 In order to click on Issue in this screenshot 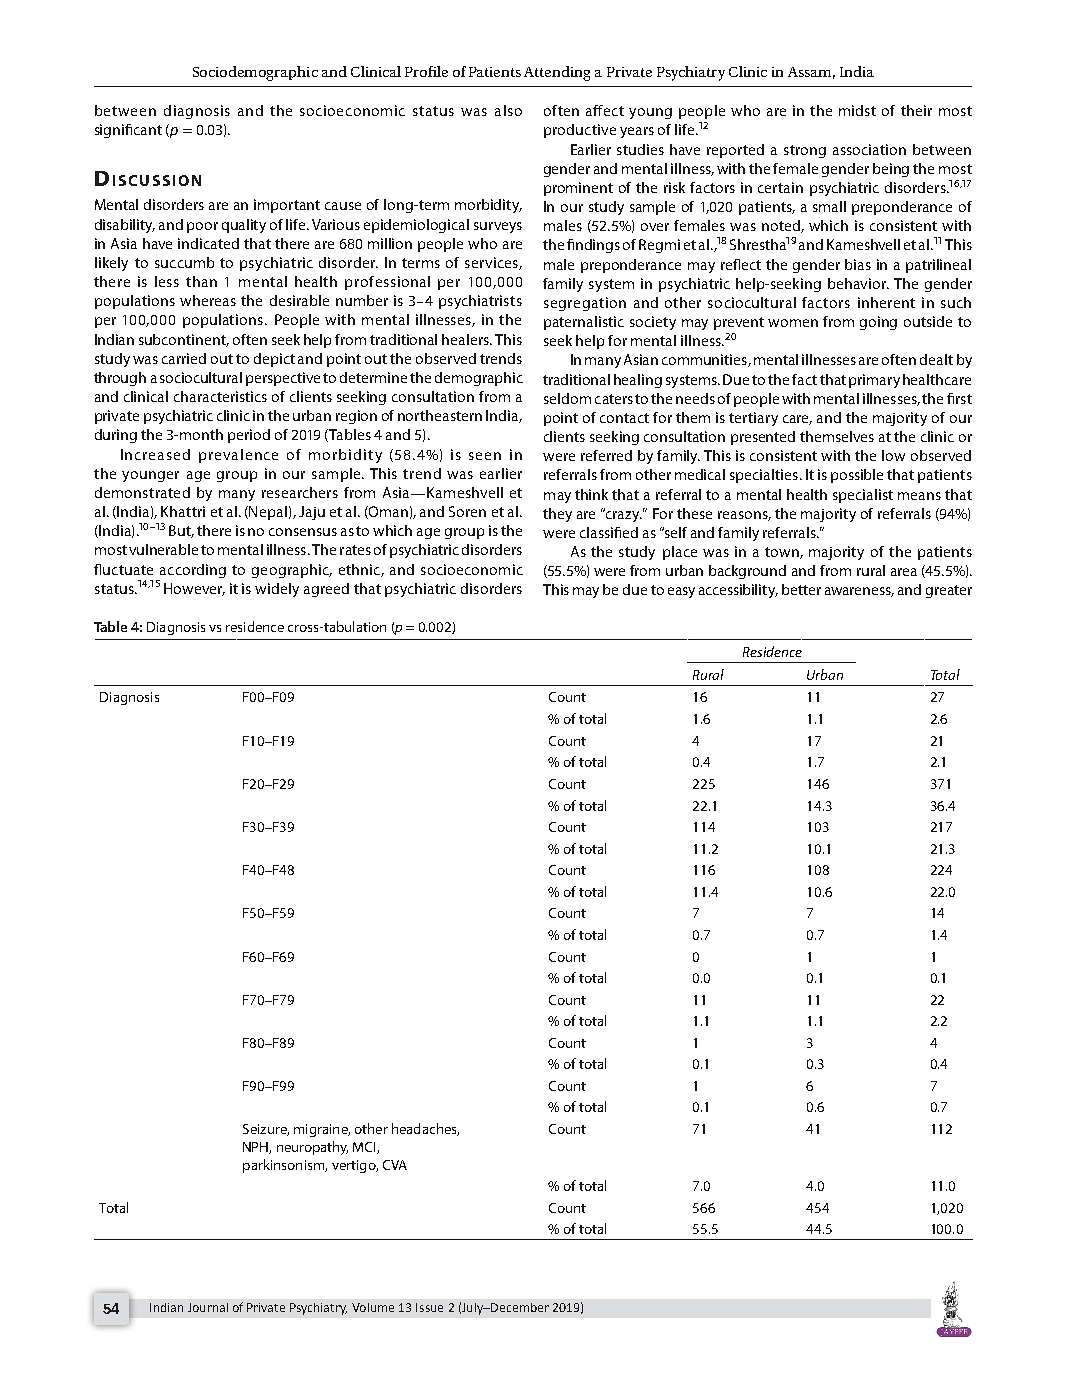, I will do `click(429, 1307)`.
